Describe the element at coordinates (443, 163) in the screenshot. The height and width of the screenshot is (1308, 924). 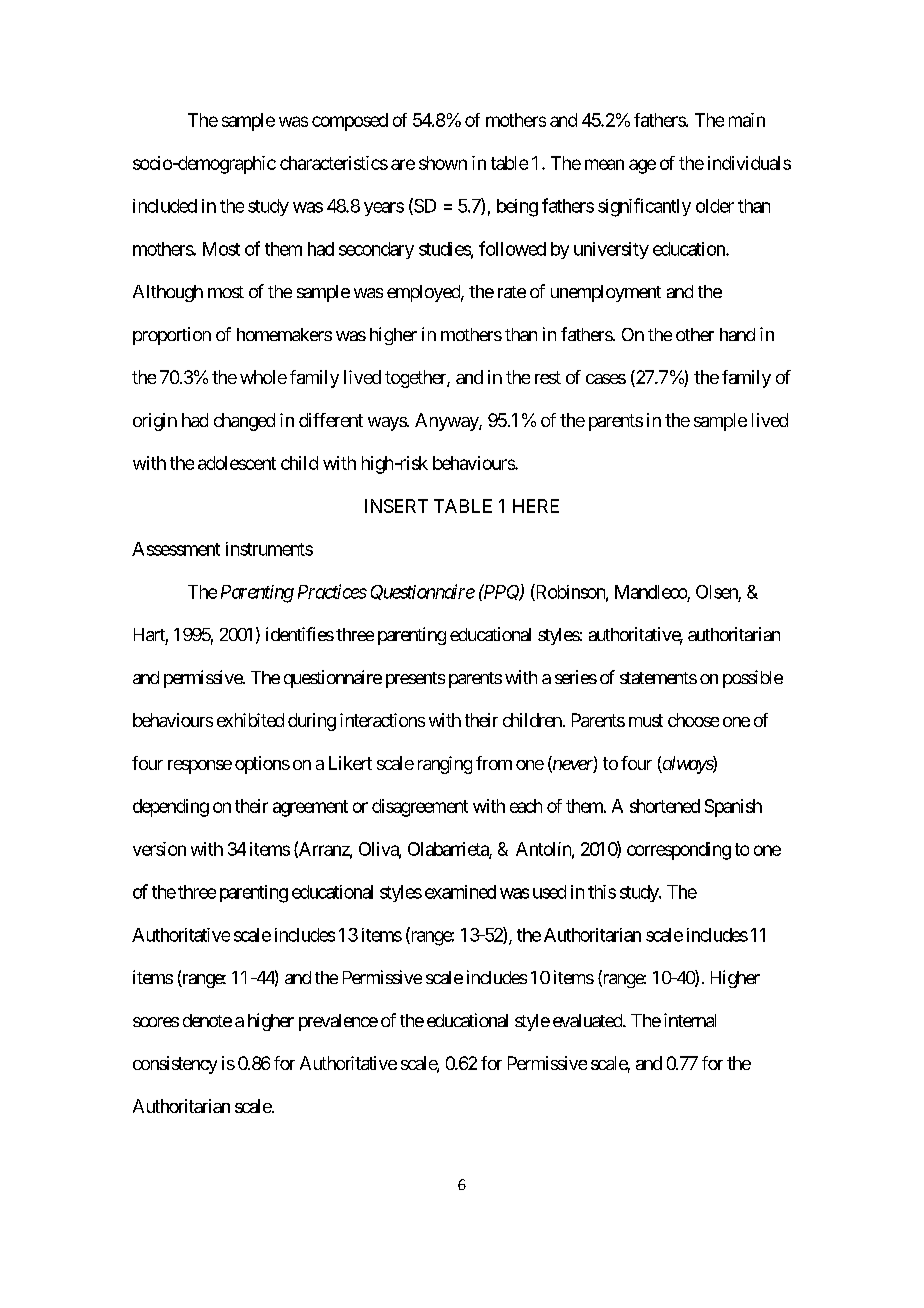
I see `shown` at that location.
